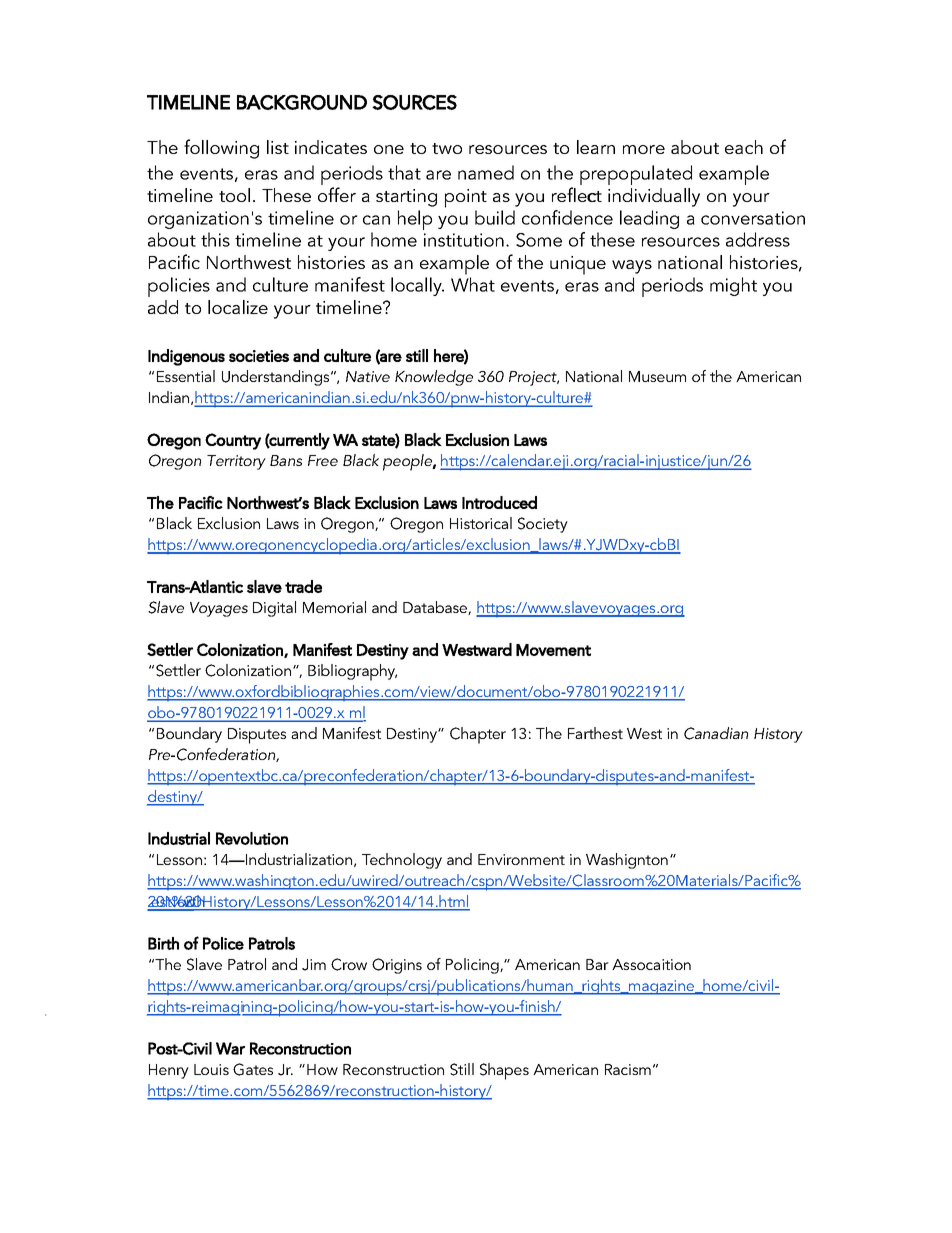 Image resolution: width=952 pixels, height=1233 pixels. I want to click on Environment, so click(521, 859).
